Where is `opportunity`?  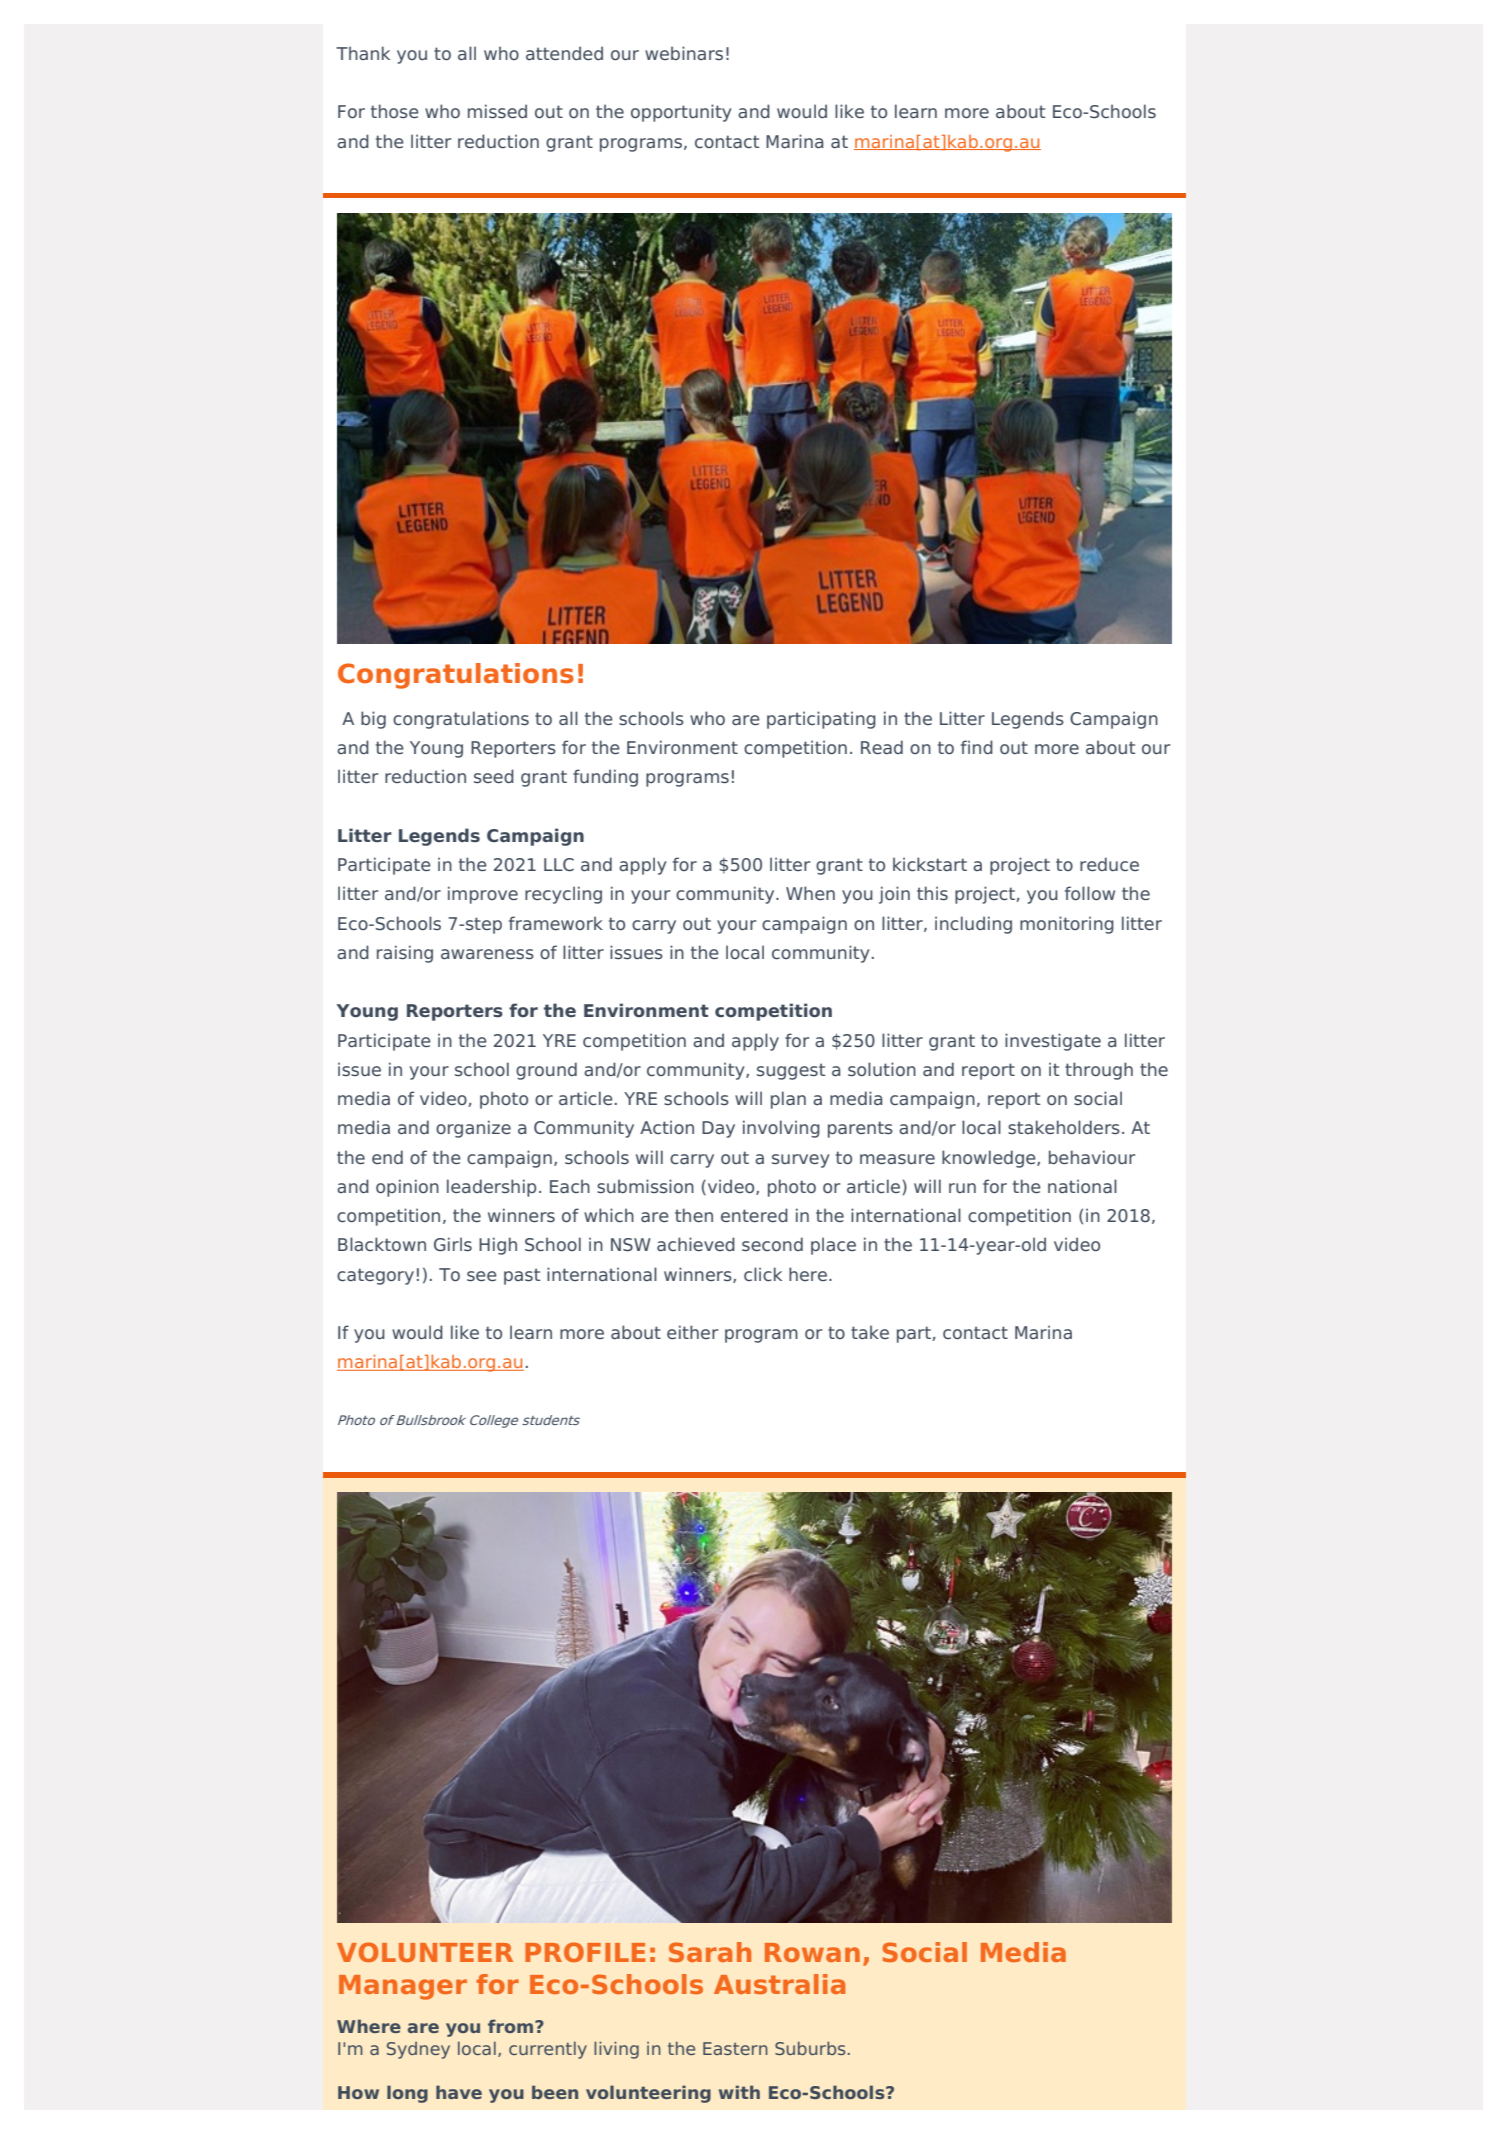 opportunity is located at coordinates (681, 113).
